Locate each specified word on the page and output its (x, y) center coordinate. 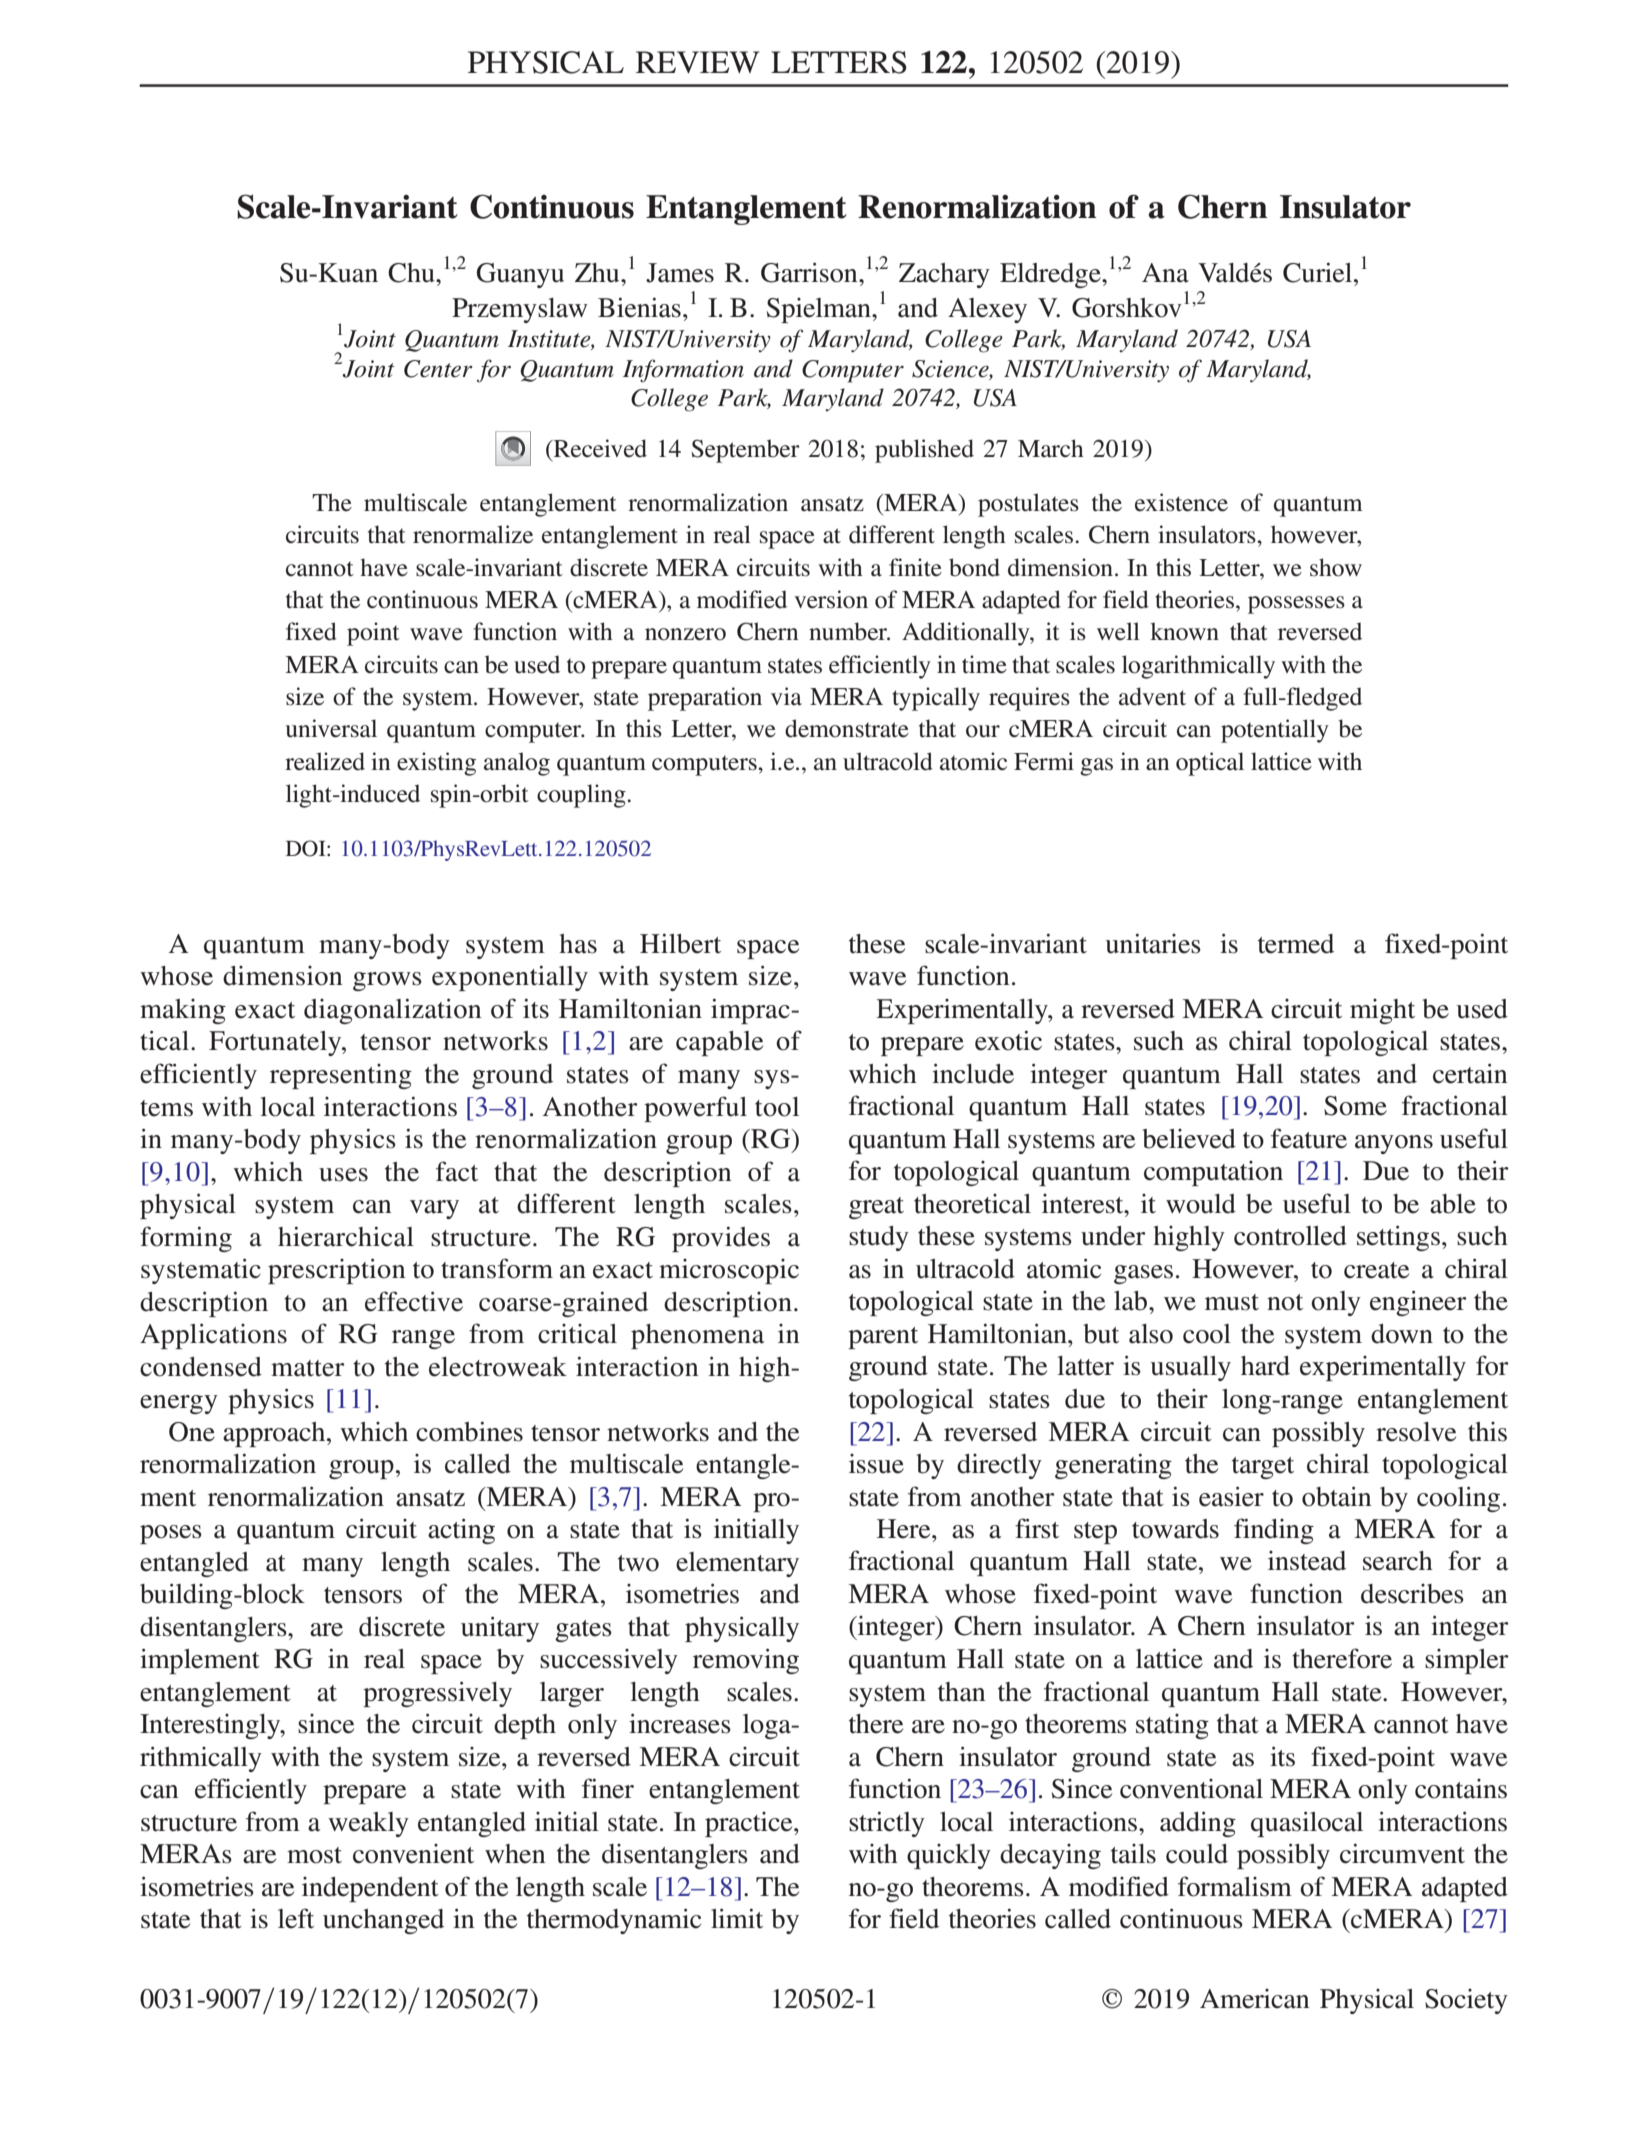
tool (777, 1107)
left (296, 1918)
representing (341, 1076)
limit (737, 1918)
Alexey (987, 310)
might (1382, 1011)
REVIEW (697, 62)
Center (438, 369)
